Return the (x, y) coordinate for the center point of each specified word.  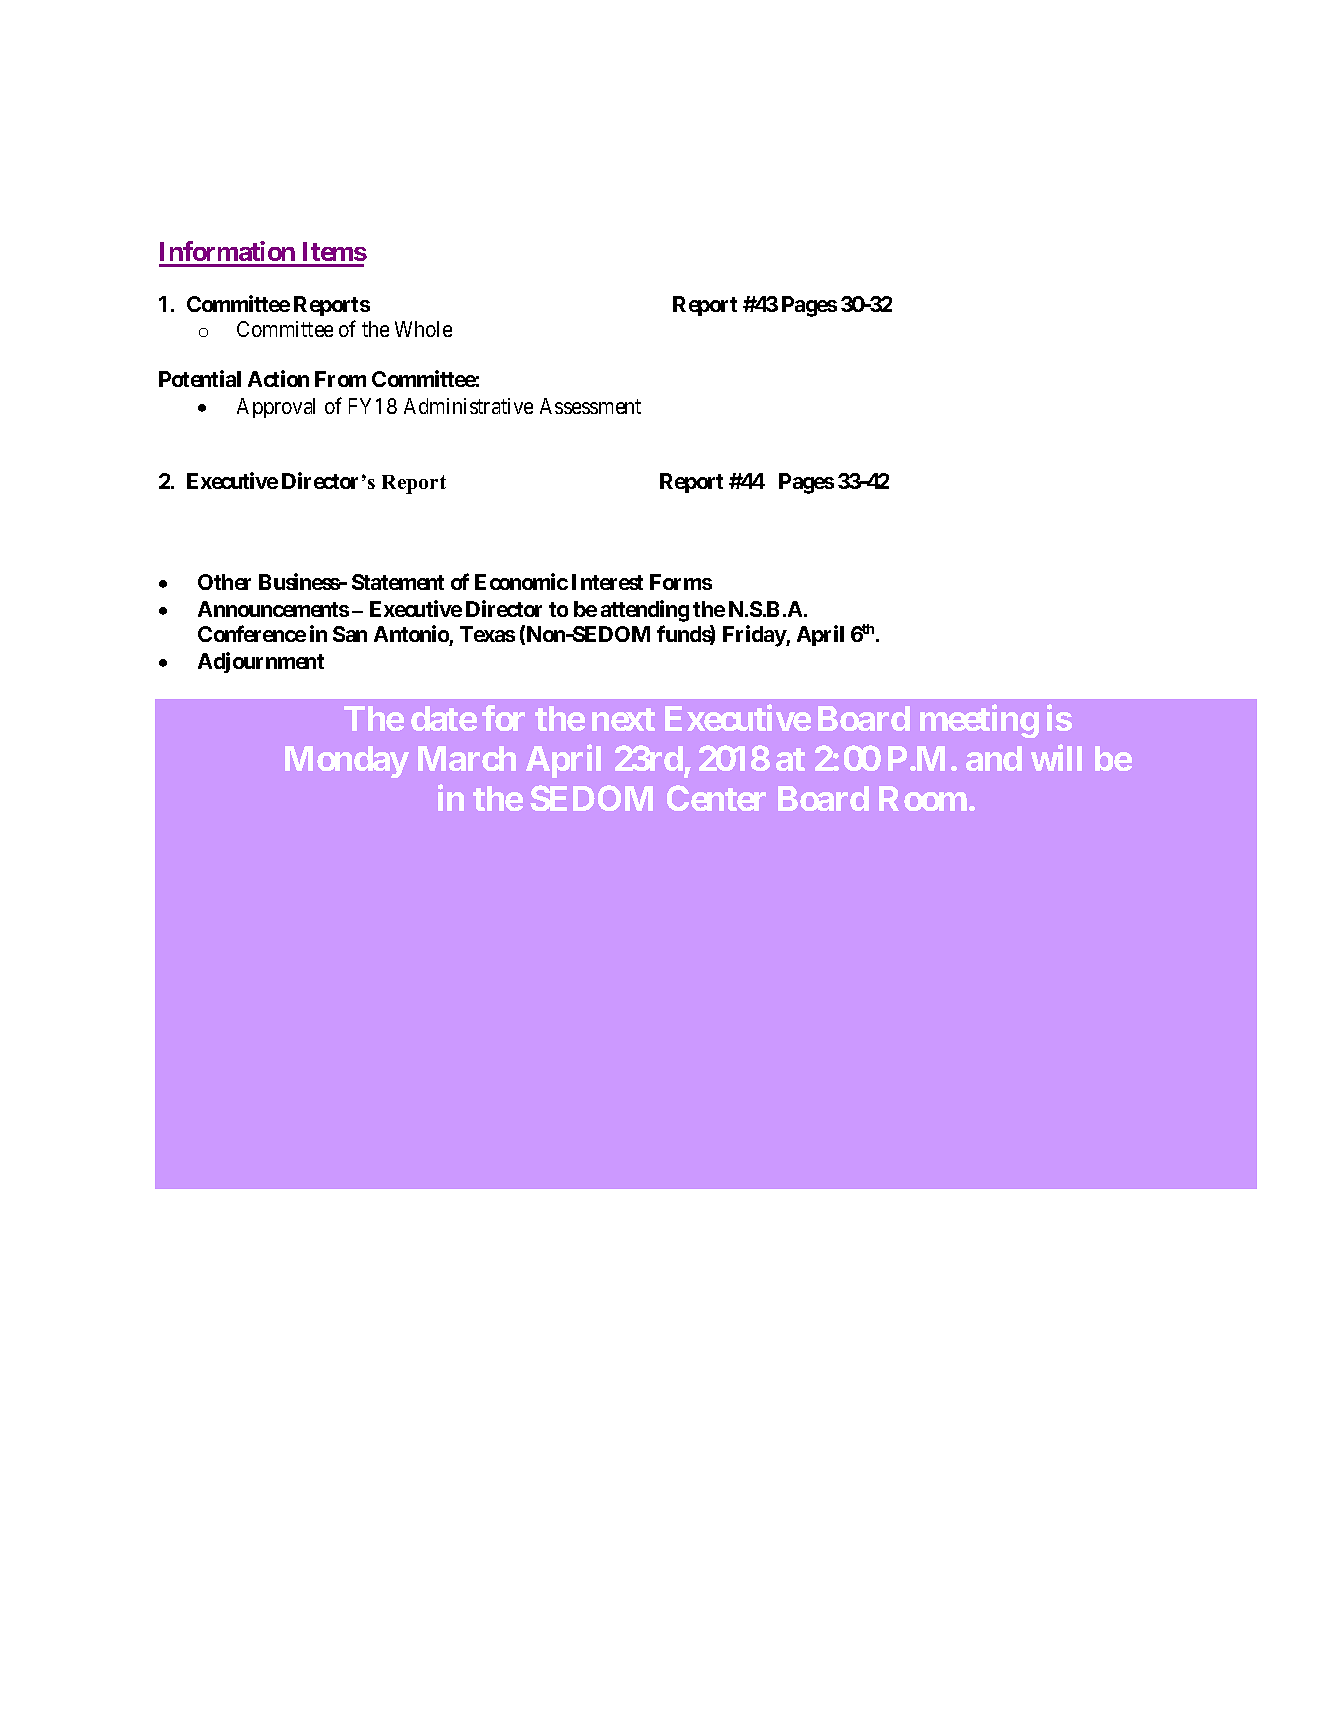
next (623, 719)
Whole (423, 329)
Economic (521, 581)
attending (645, 611)
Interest (607, 582)
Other (224, 582)
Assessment (590, 406)
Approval (276, 408)
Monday (347, 762)
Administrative (468, 406)
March (467, 758)
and (994, 758)
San (350, 634)
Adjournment (261, 662)
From (340, 379)
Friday (755, 636)
